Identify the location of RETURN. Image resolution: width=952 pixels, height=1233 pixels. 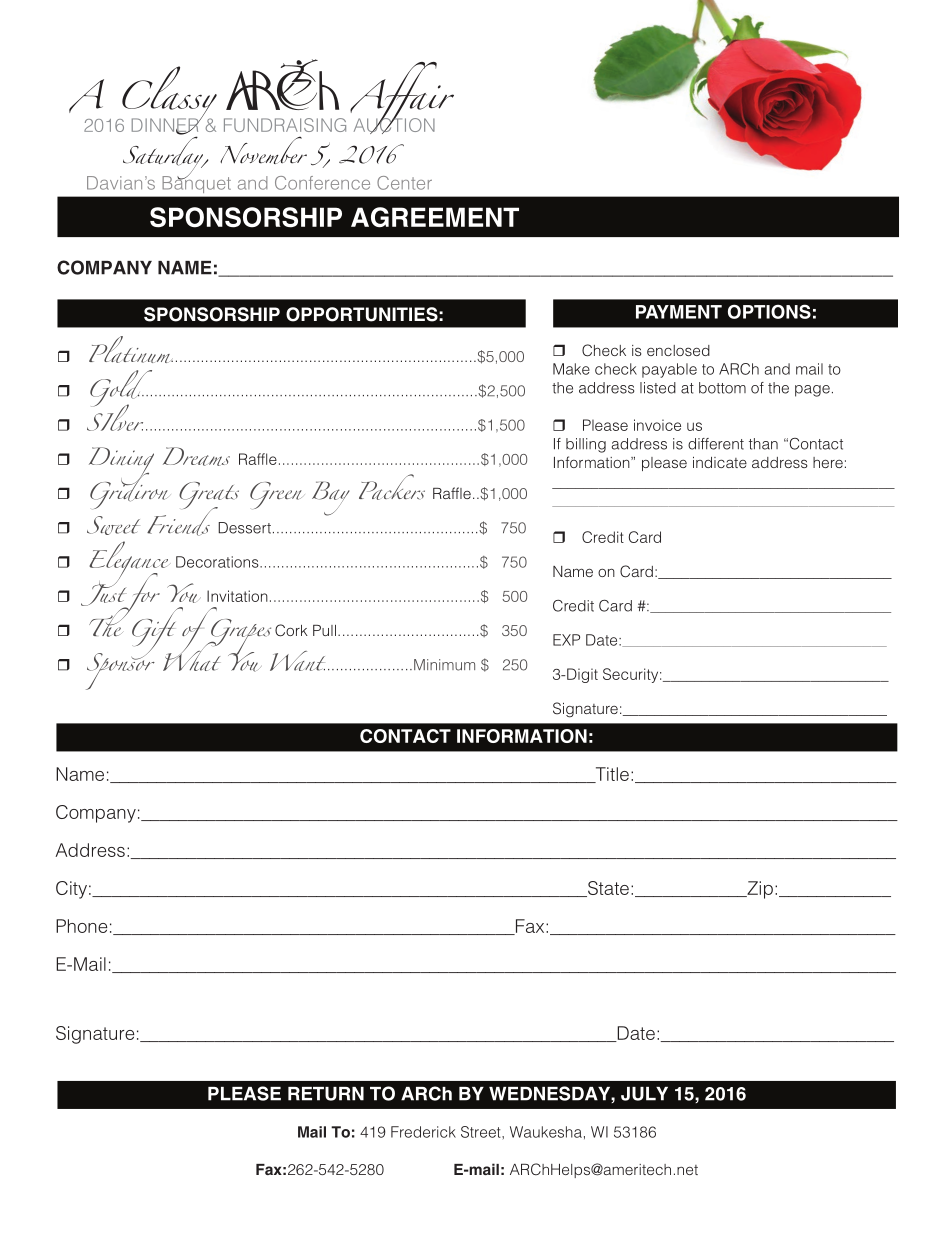
(326, 1094).
